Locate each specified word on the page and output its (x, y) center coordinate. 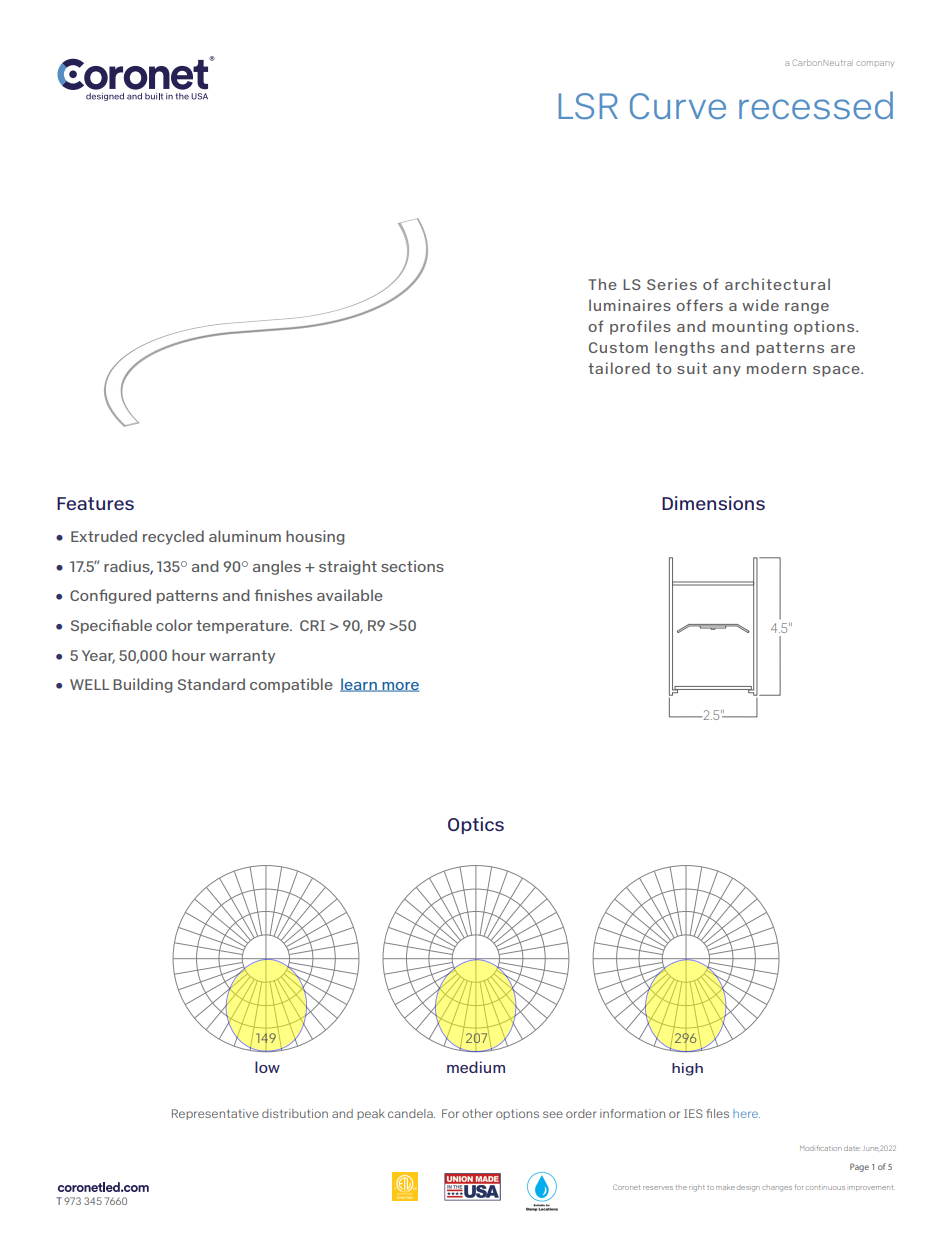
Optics (476, 825)
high (687, 1069)
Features (95, 503)
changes (777, 1189)
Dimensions (713, 503)
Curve (678, 106)
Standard (211, 684)
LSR (588, 106)
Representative (215, 1114)
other (477, 1113)
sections (412, 566)
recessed (816, 105)
